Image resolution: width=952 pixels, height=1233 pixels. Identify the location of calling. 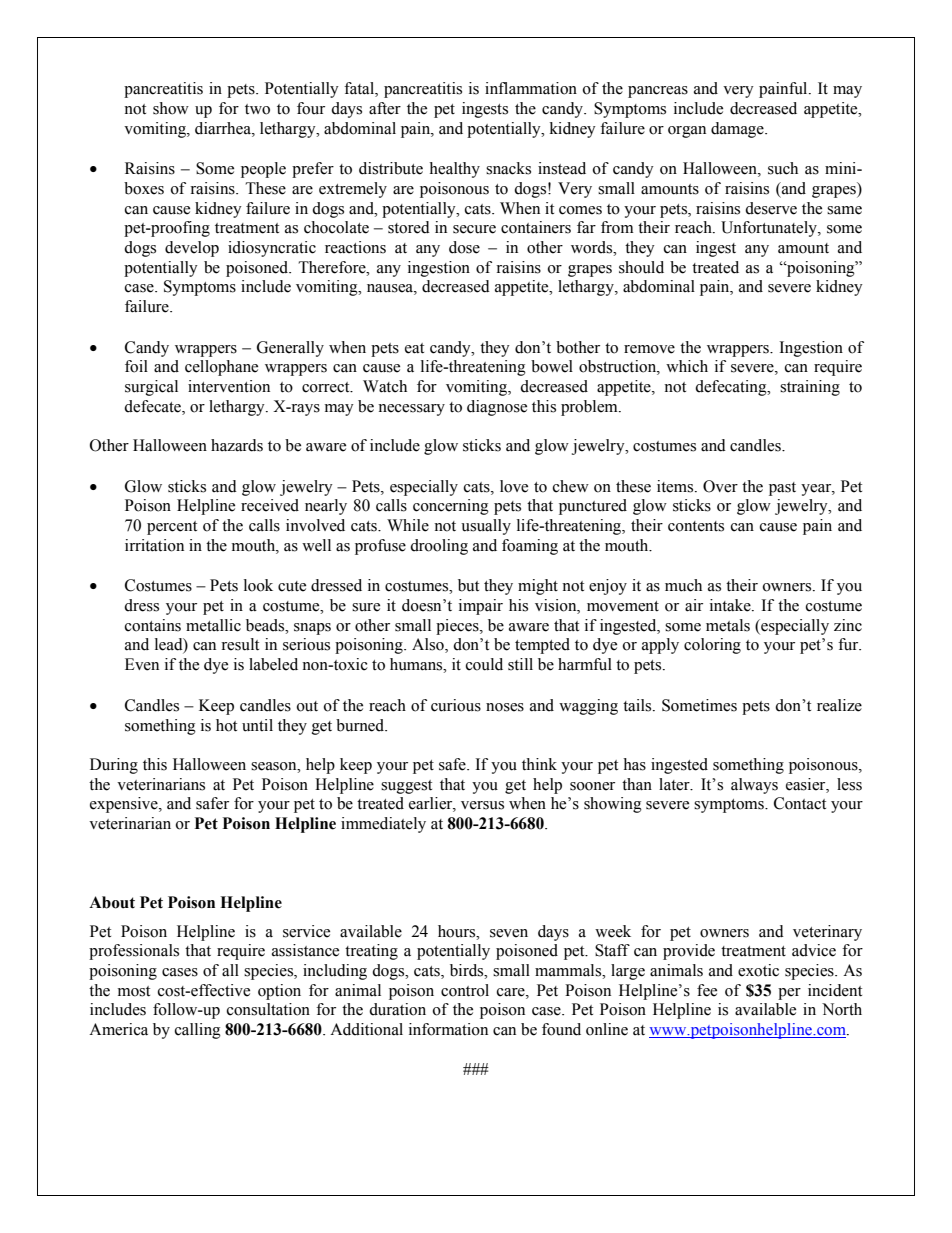
(198, 1031).
